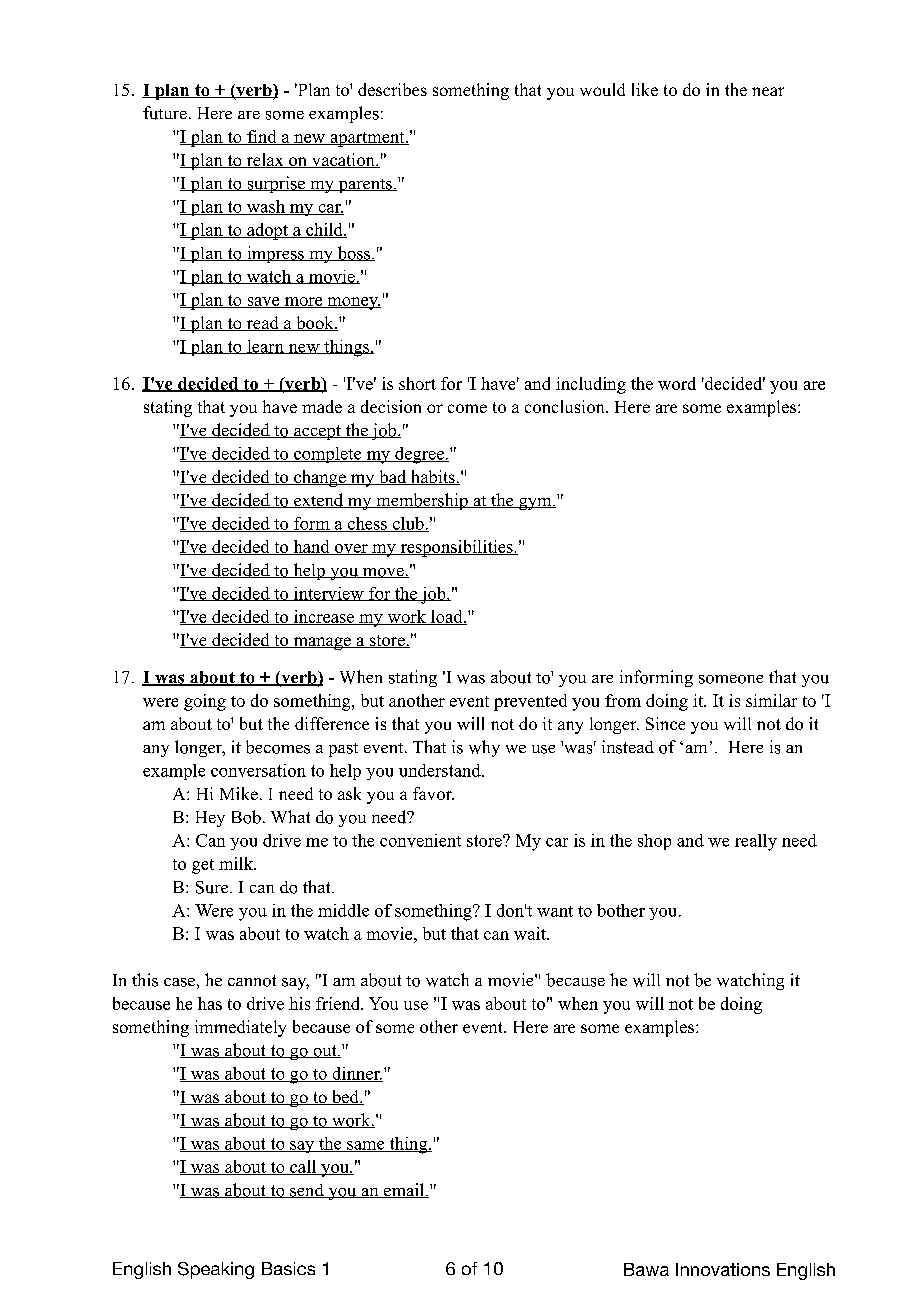  Describe the element at coordinates (205, 702) in the screenshot. I see `going` at that location.
